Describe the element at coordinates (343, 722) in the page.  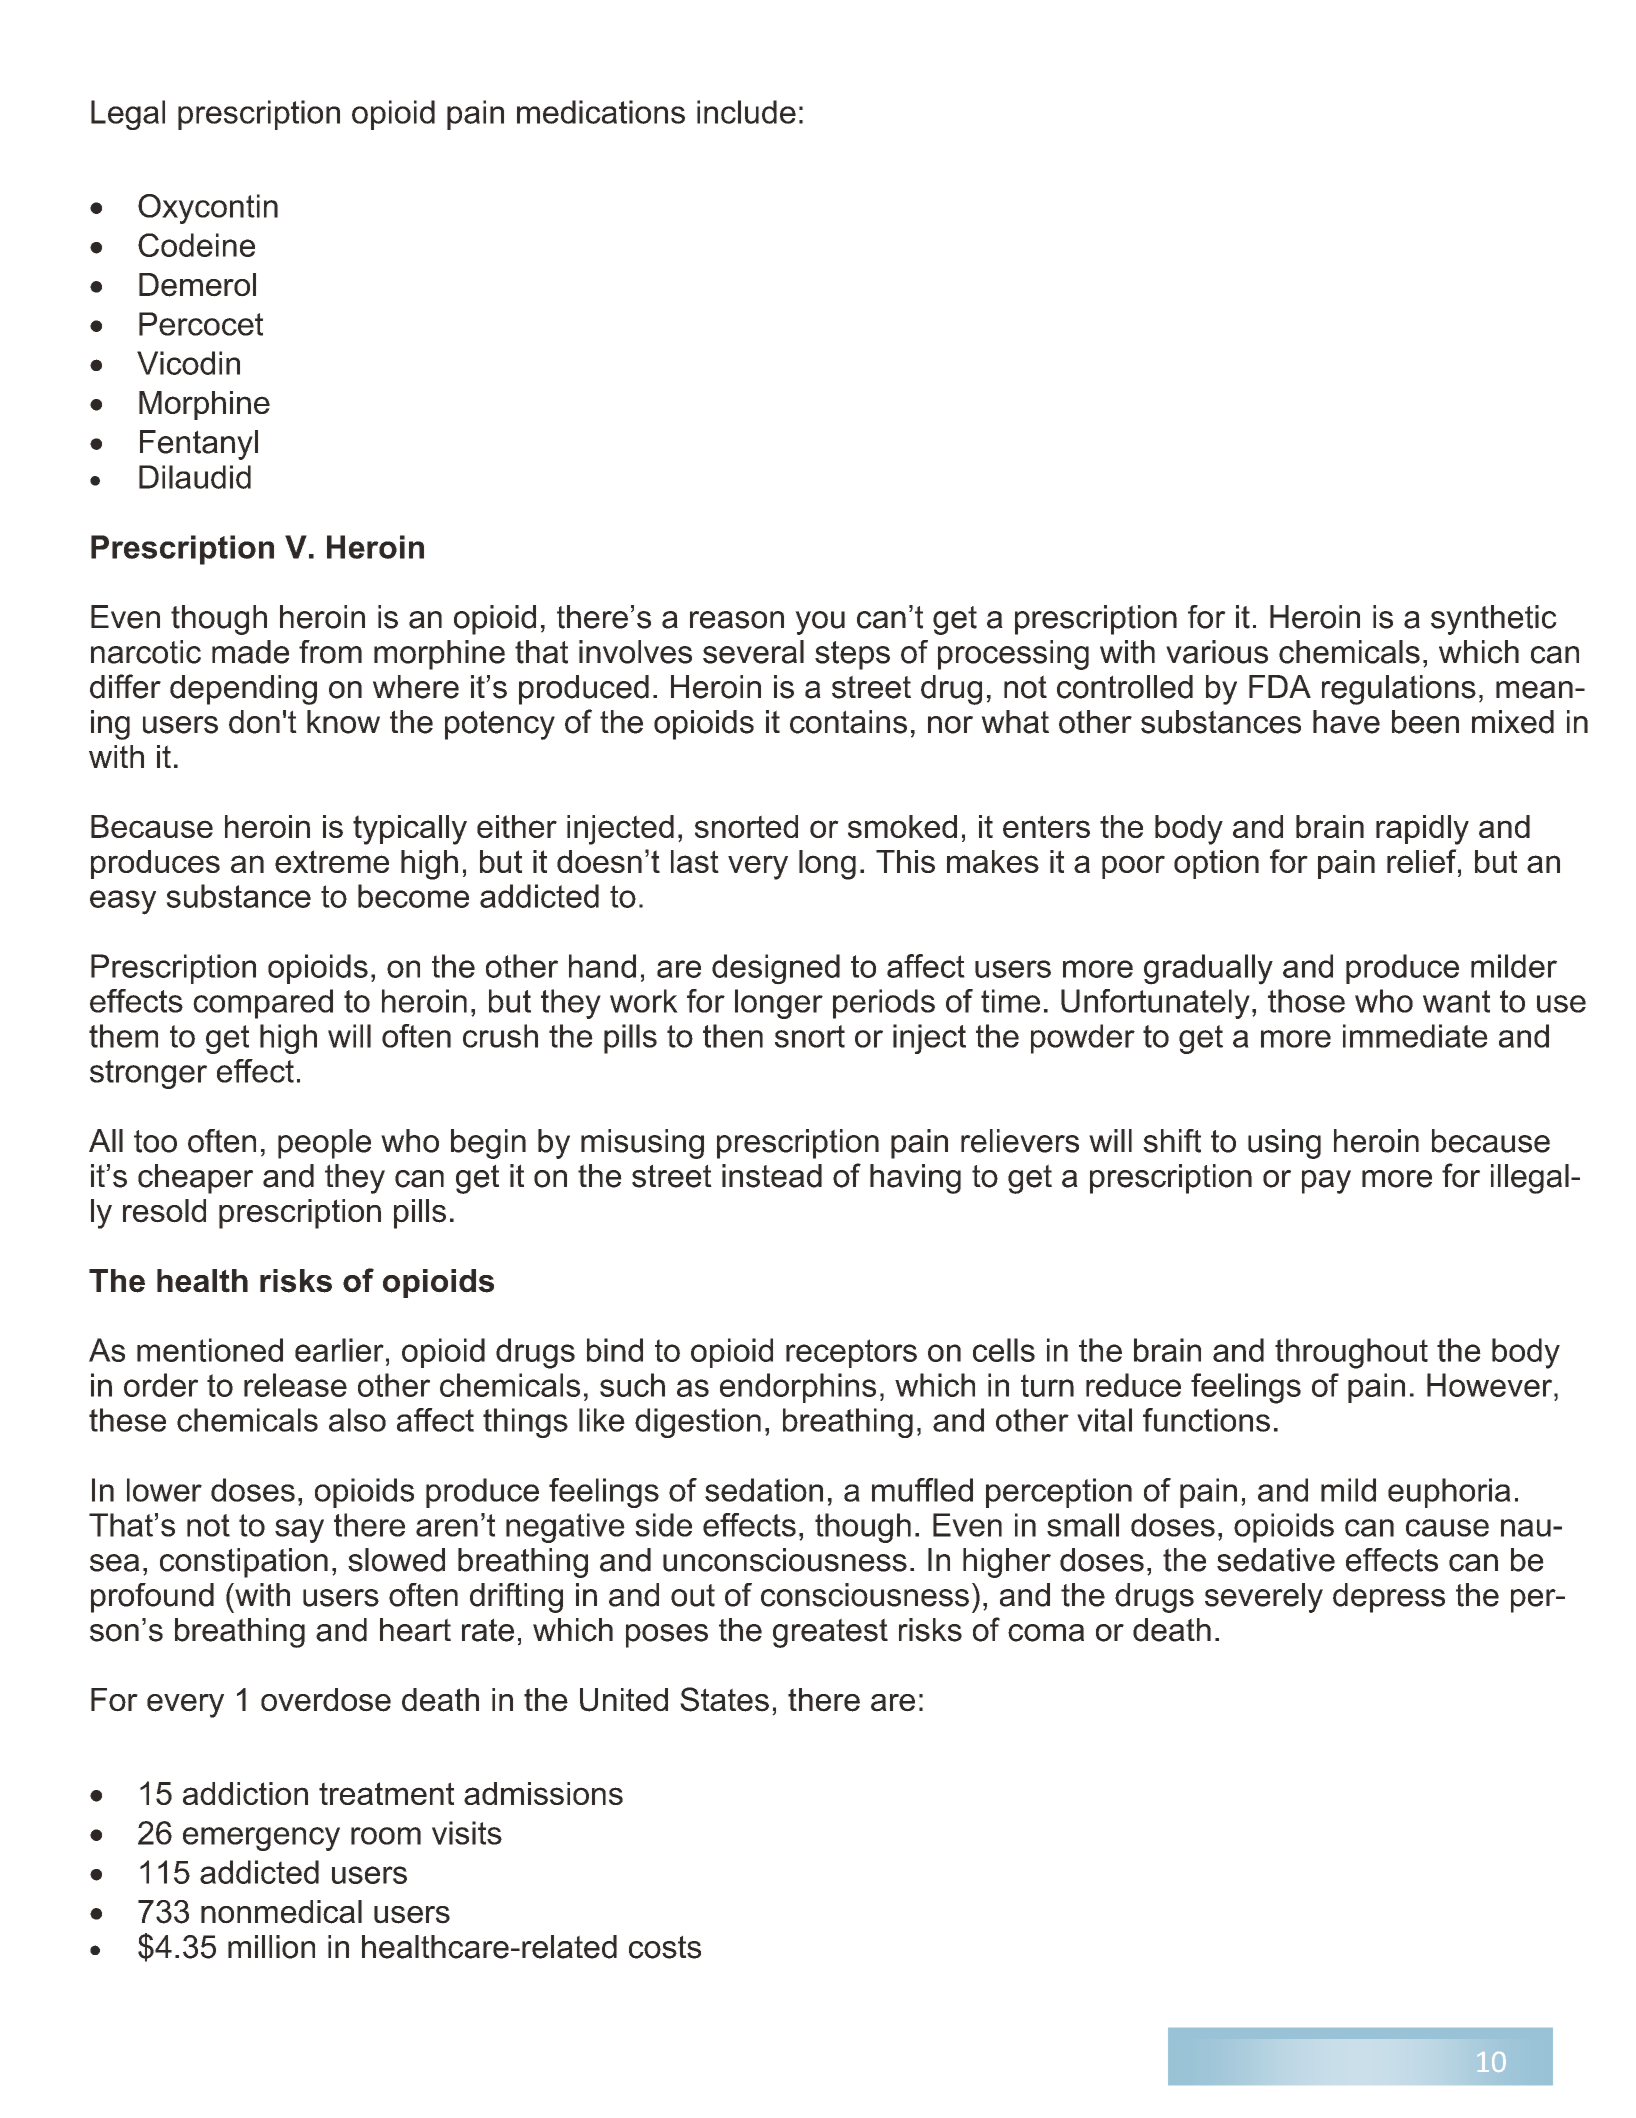
I see `know` at that location.
